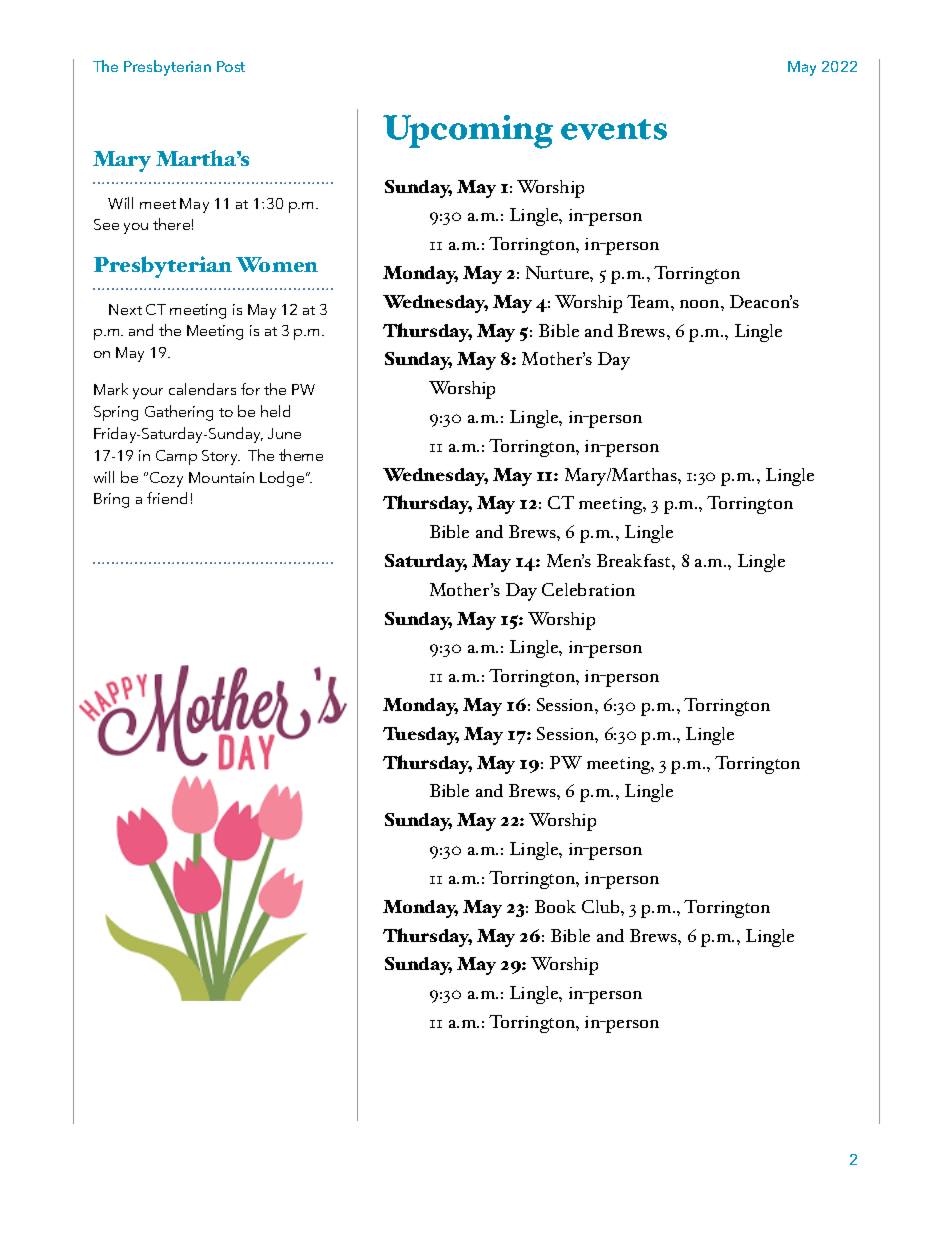 This screenshot has height=1233, width=952. Describe the element at coordinates (231, 66) in the screenshot. I see `Post` at that location.
